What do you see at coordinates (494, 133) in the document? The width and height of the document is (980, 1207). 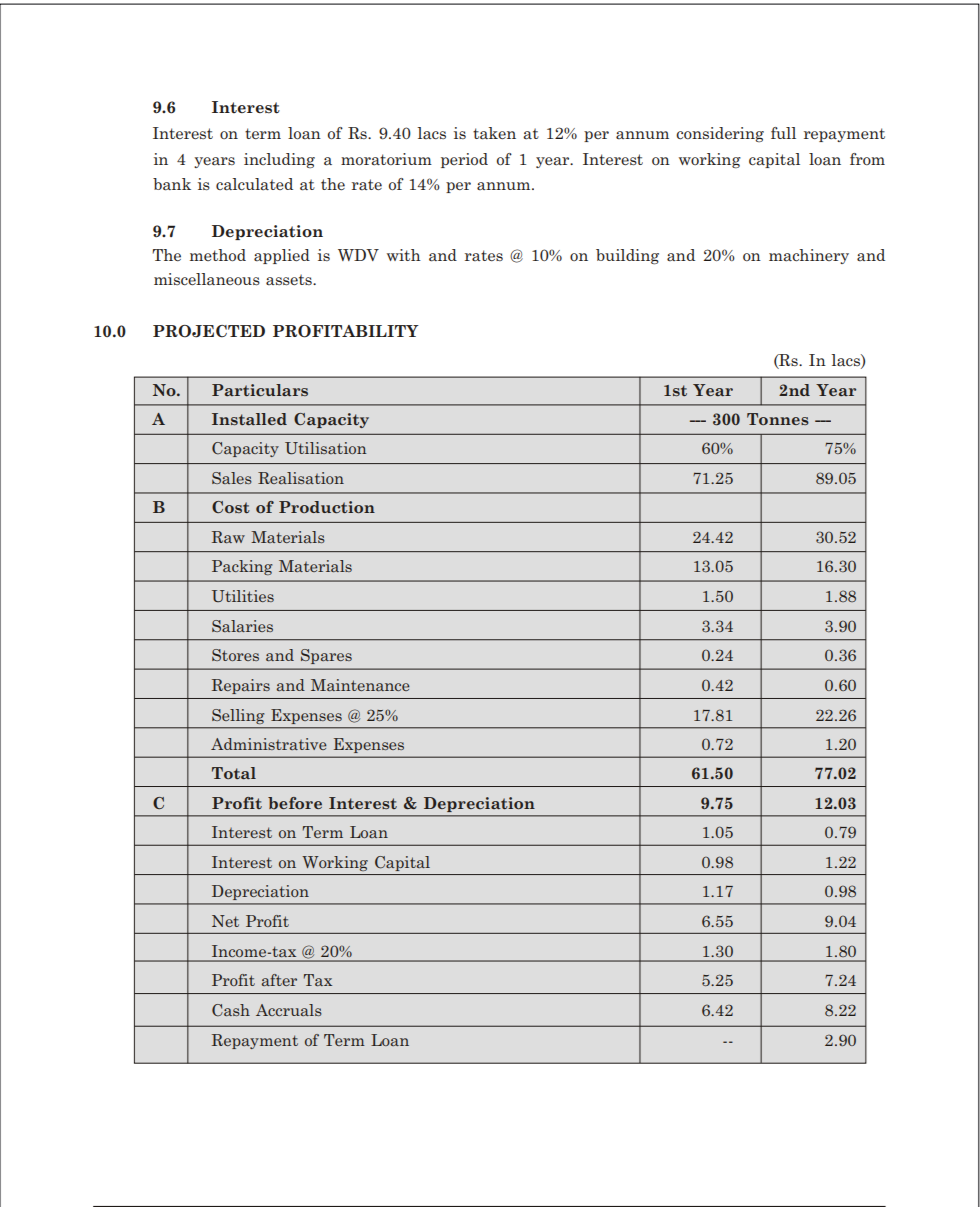 I see `taken` at bounding box center [494, 133].
